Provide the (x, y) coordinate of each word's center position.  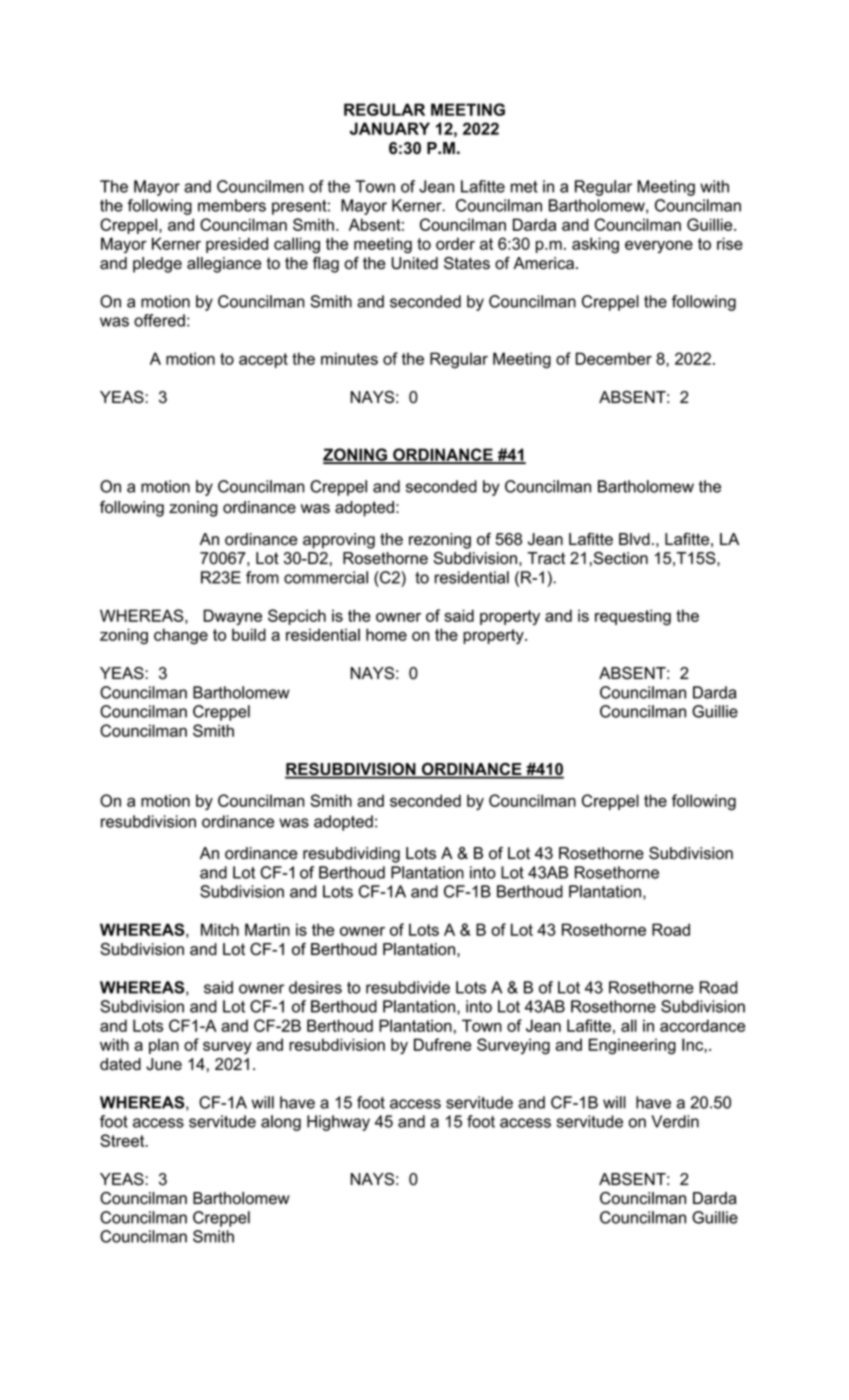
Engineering (632, 1046)
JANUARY (390, 128)
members (232, 205)
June (164, 1064)
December (614, 358)
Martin (267, 929)
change (181, 636)
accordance (702, 1025)
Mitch (220, 929)
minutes (349, 358)
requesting (633, 617)
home (386, 634)
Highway (338, 1123)
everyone (659, 246)
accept (263, 360)
